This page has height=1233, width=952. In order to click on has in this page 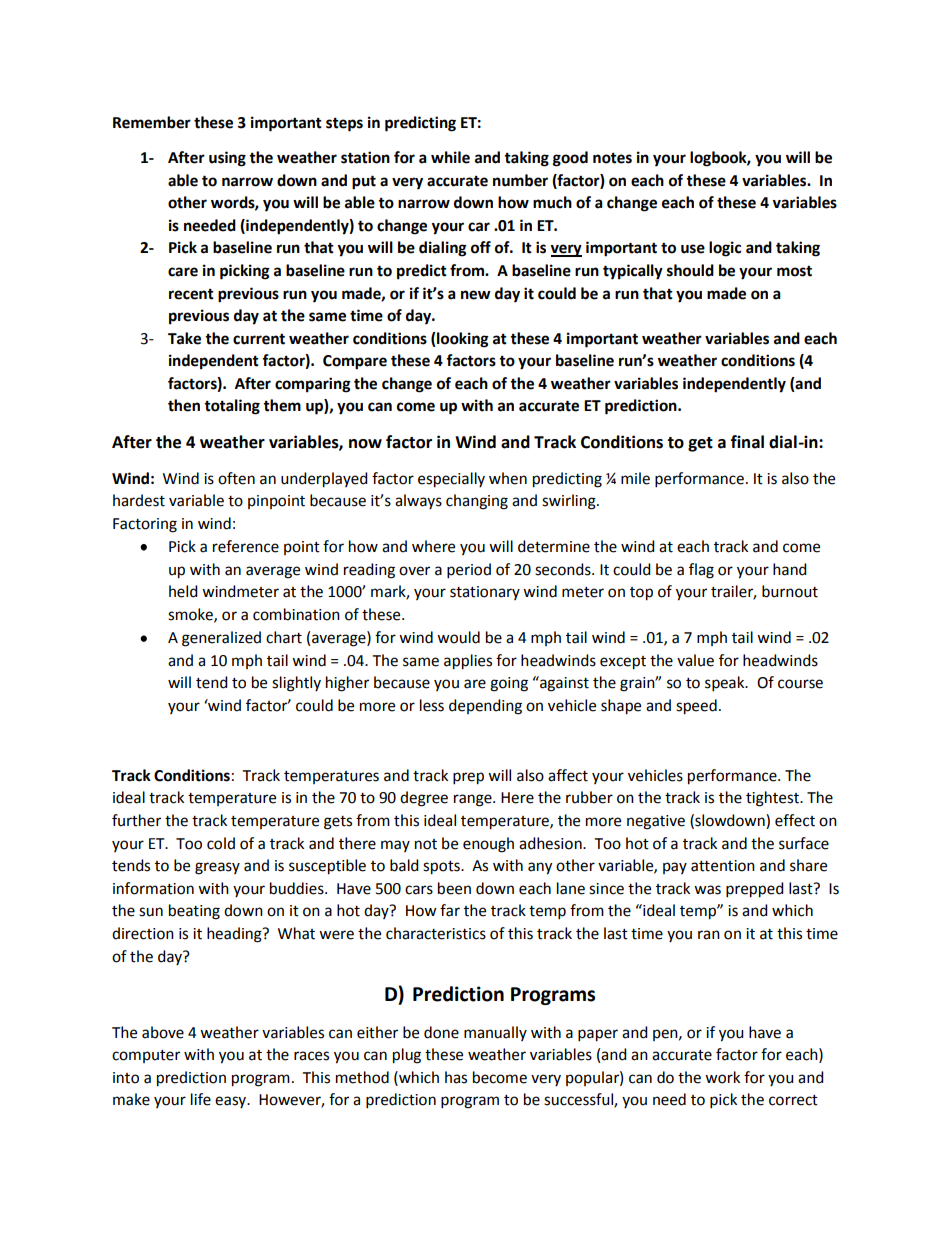, I will do `click(456, 1077)`.
